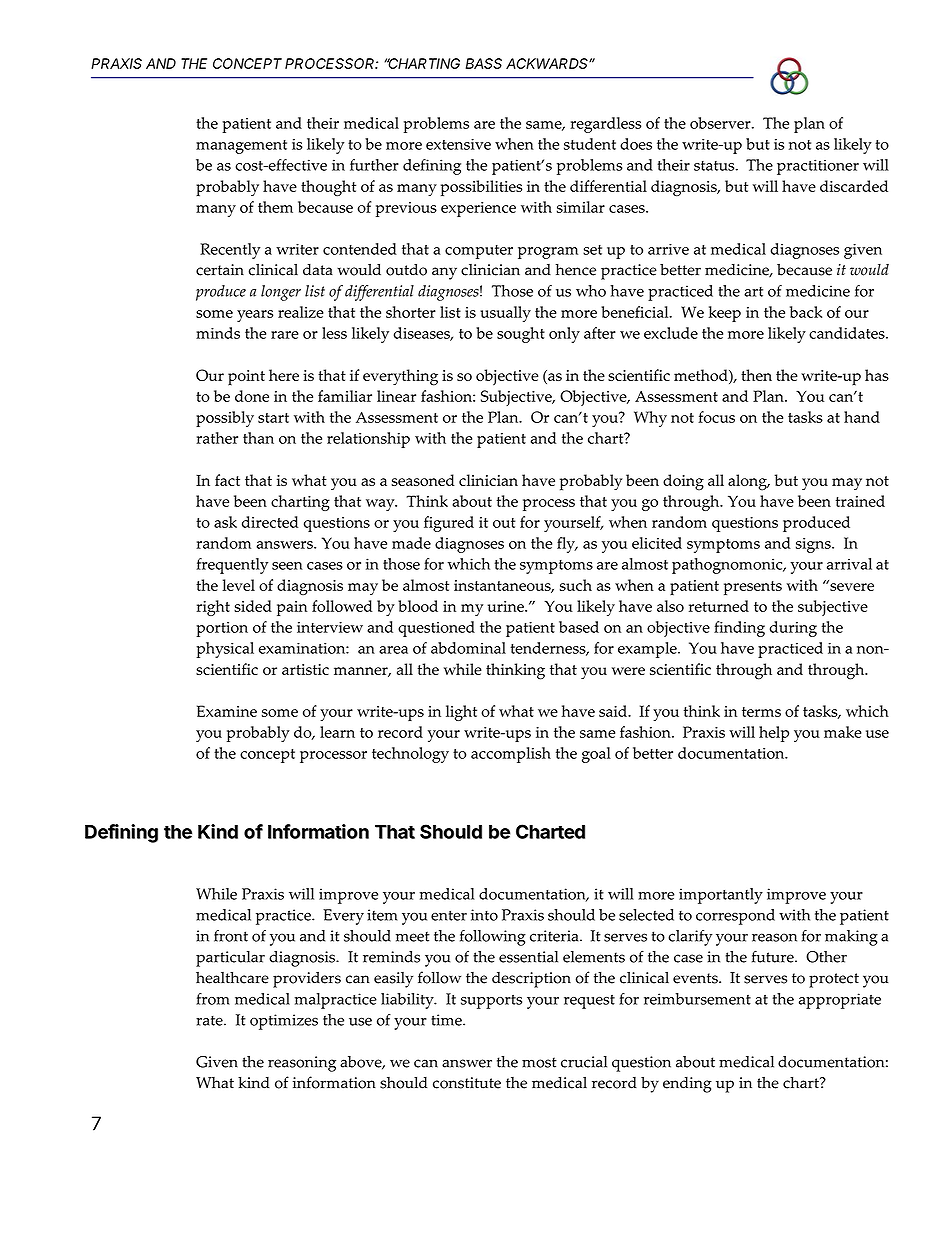 This screenshot has height=1233, width=952. What do you see at coordinates (564, 335) in the screenshot?
I see `only` at bounding box center [564, 335].
